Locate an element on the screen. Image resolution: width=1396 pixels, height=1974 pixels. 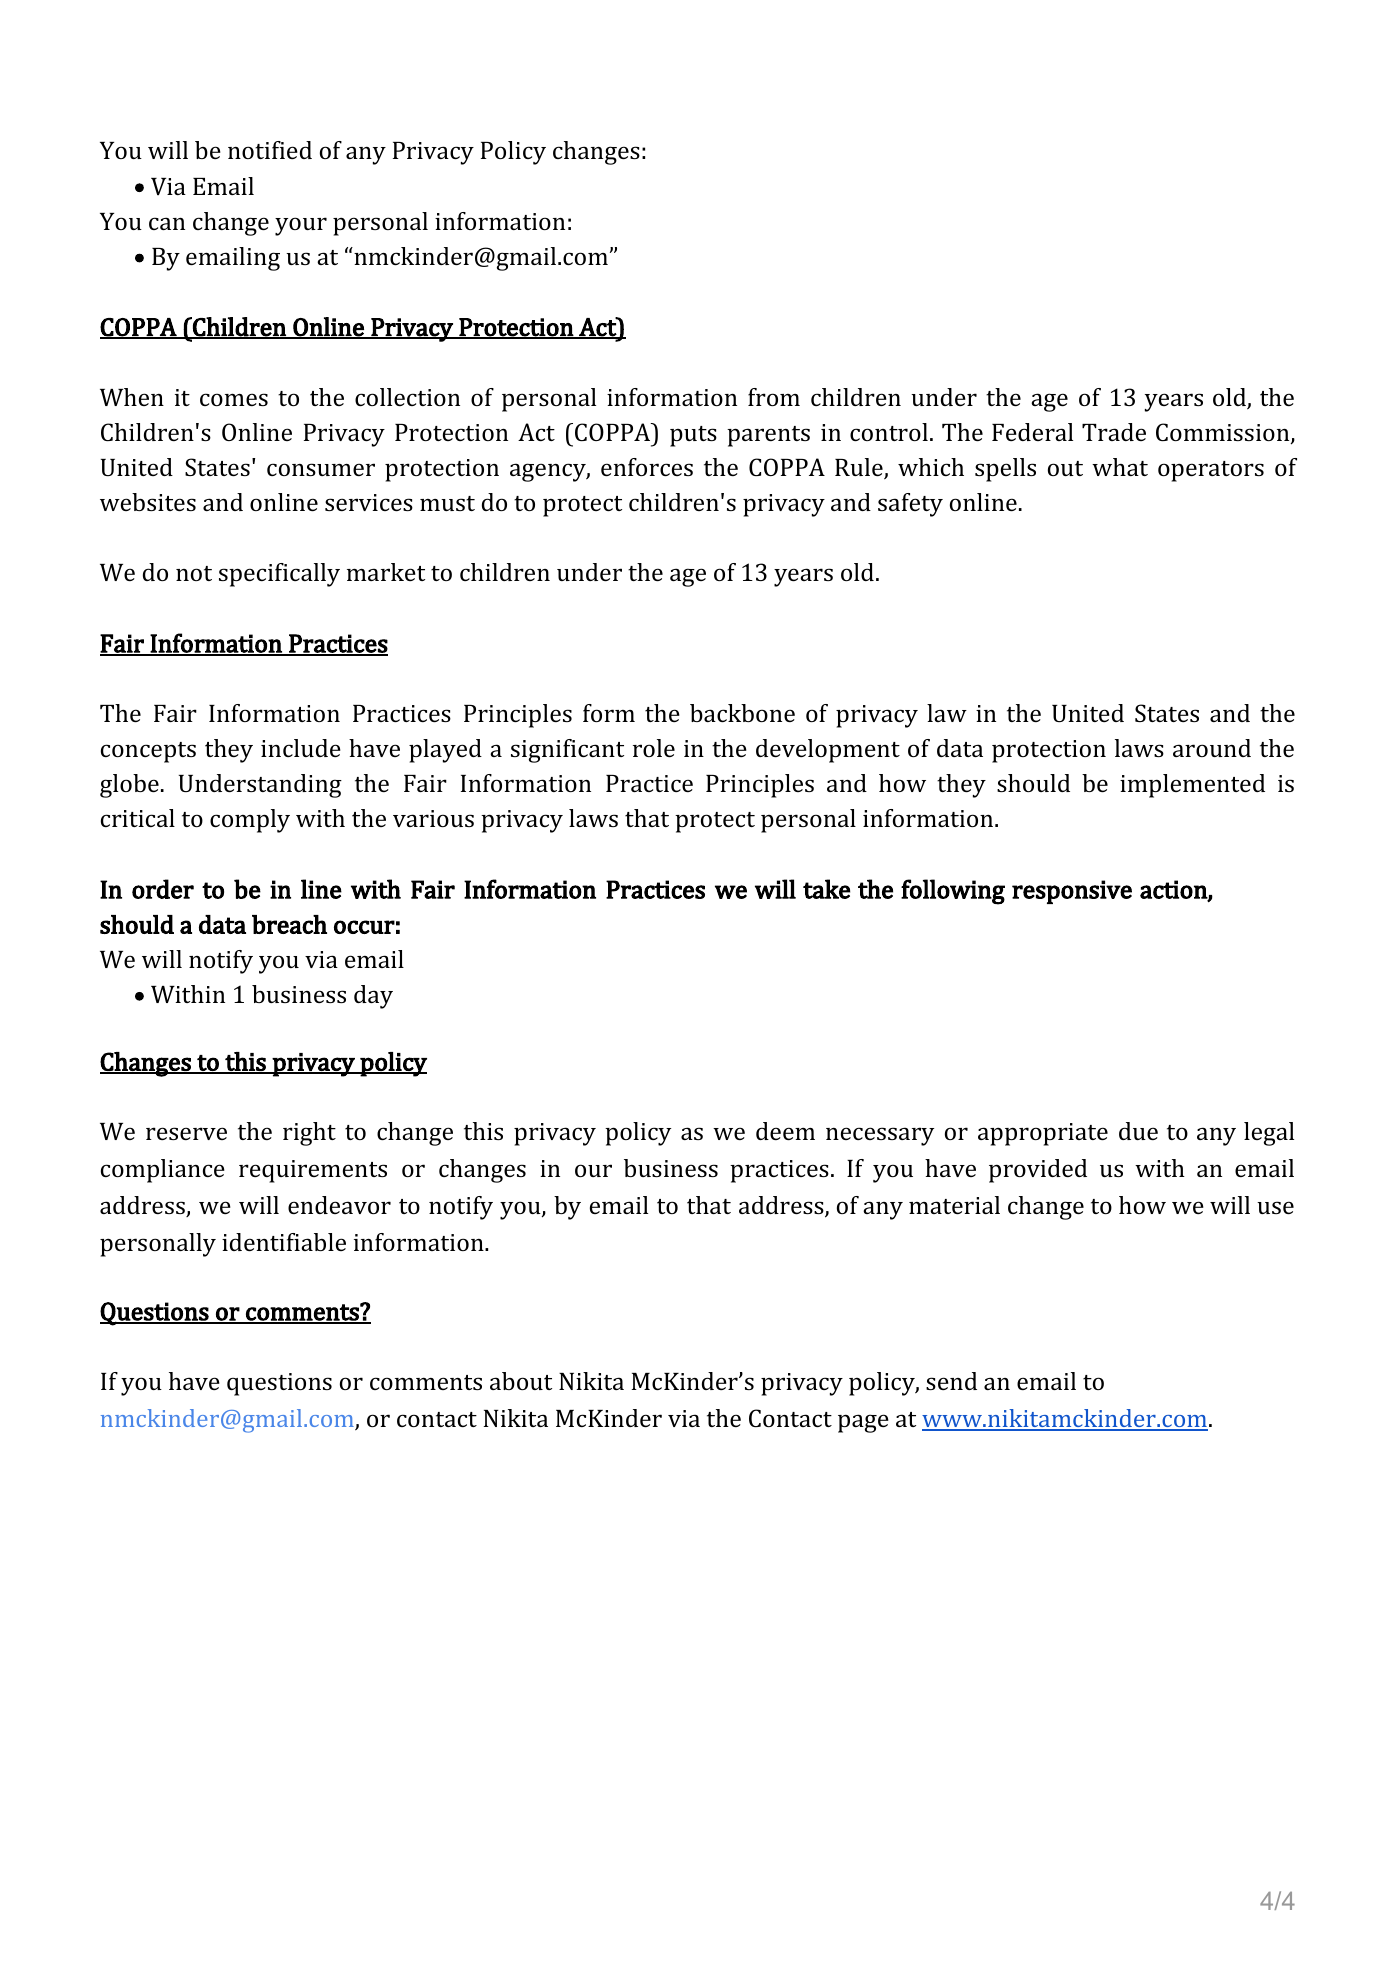
from is located at coordinates (774, 397).
